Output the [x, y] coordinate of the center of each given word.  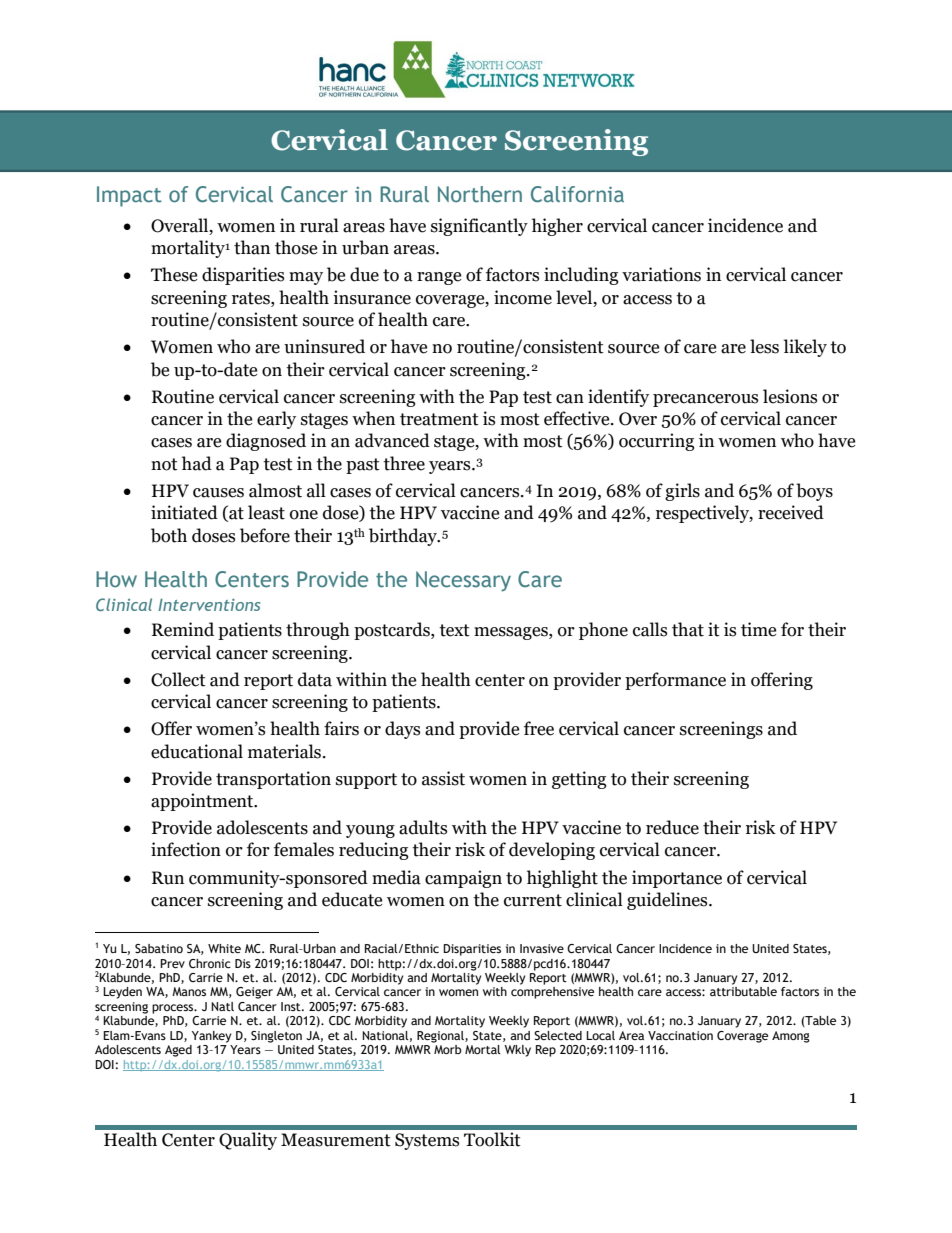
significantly [479, 227]
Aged [178, 1051]
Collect [178, 679]
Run [168, 878]
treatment [439, 419]
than [252, 247]
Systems [427, 1141]
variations [661, 274]
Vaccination [680, 1035]
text [454, 630]
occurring [656, 442]
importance [677, 879]
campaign [463, 879]
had [197, 463]
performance [675, 681]
